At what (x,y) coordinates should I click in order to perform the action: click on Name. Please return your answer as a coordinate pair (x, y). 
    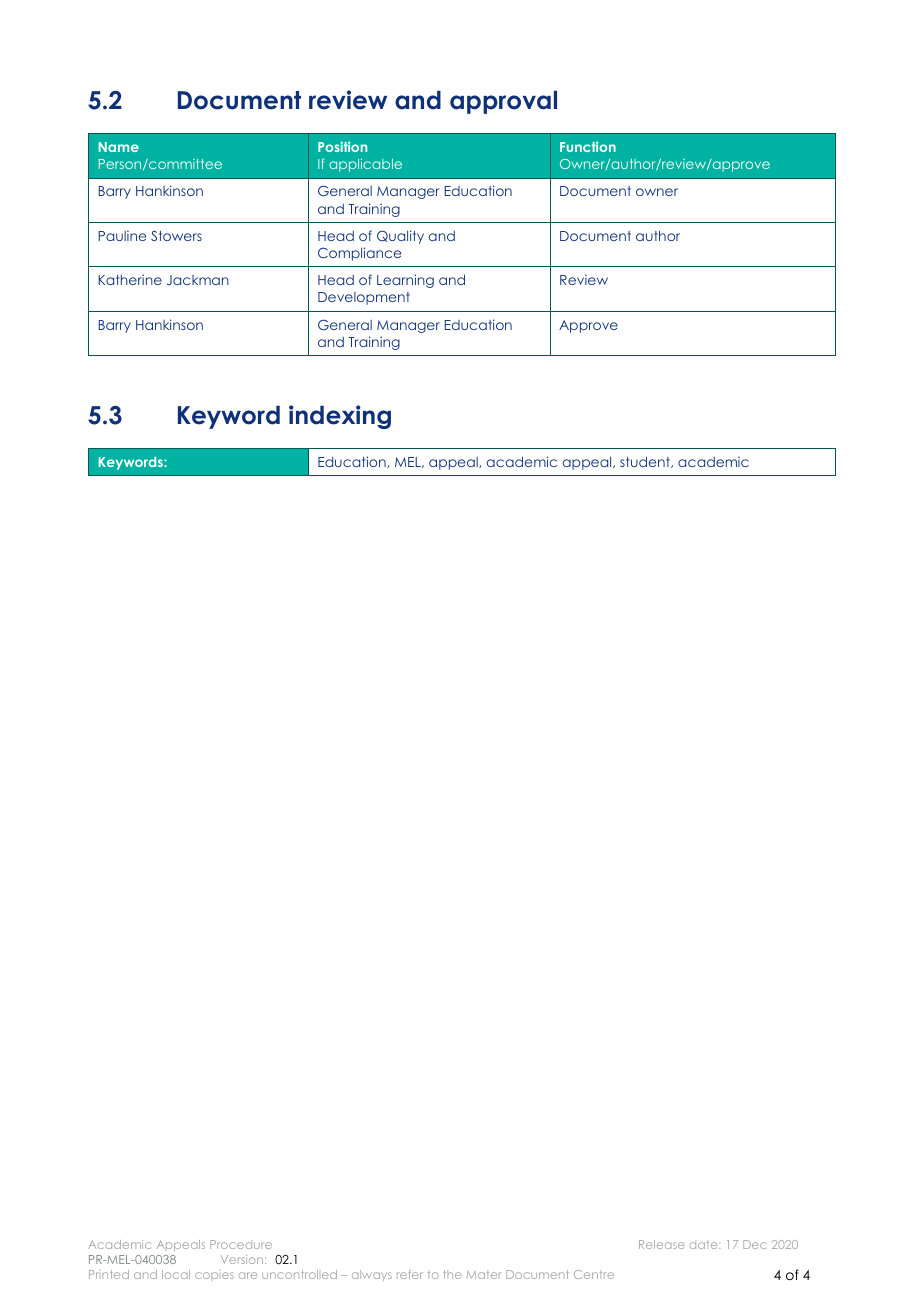
    Looking at the image, I should click on (119, 147).
